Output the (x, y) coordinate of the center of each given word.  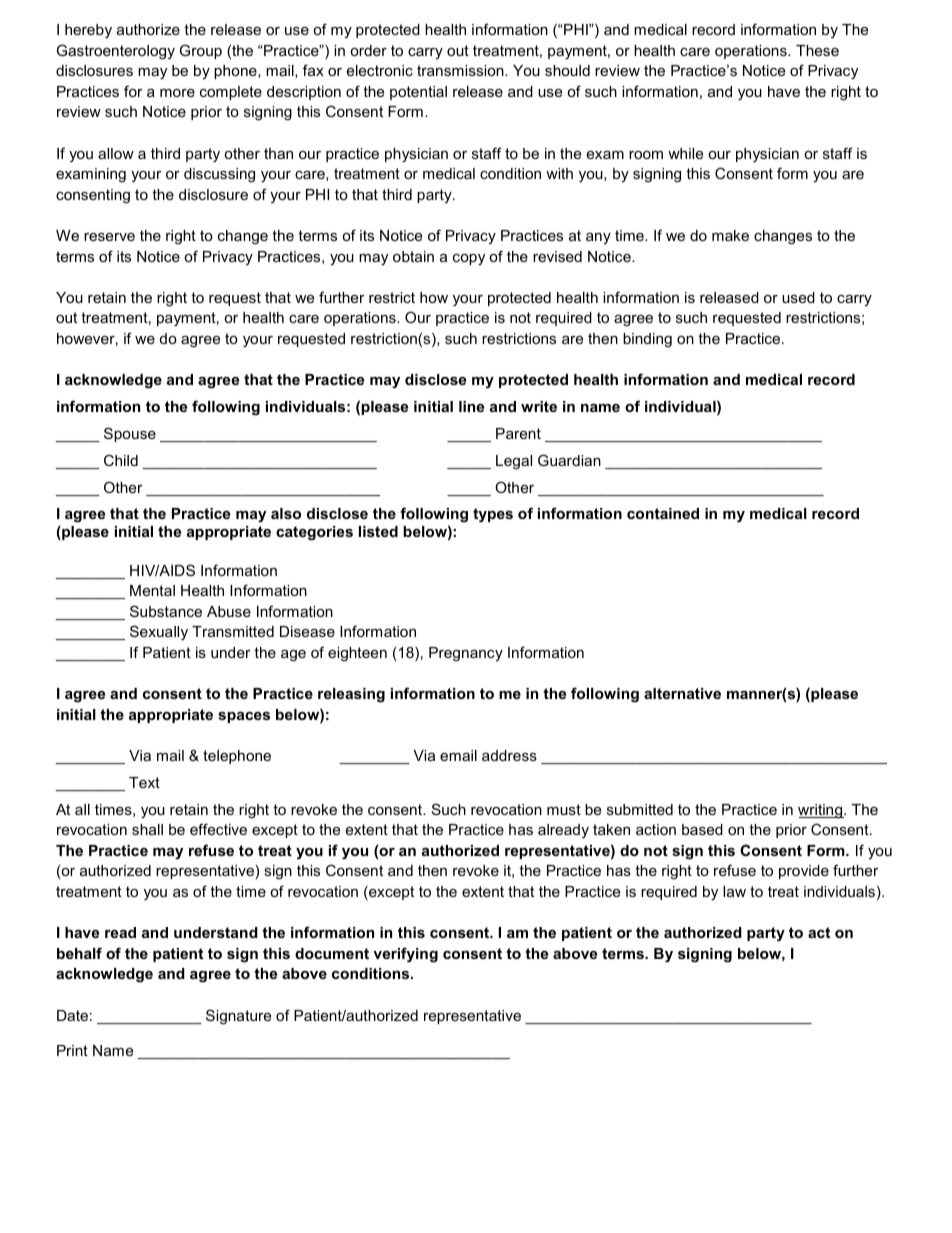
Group (201, 51)
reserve (109, 237)
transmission (461, 70)
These (817, 50)
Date (72, 1015)
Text (144, 782)
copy (469, 260)
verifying (405, 955)
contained (663, 513)
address (509, 755)
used (798, 297)
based (702, 829)
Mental (152, 590)
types (493, 515)
